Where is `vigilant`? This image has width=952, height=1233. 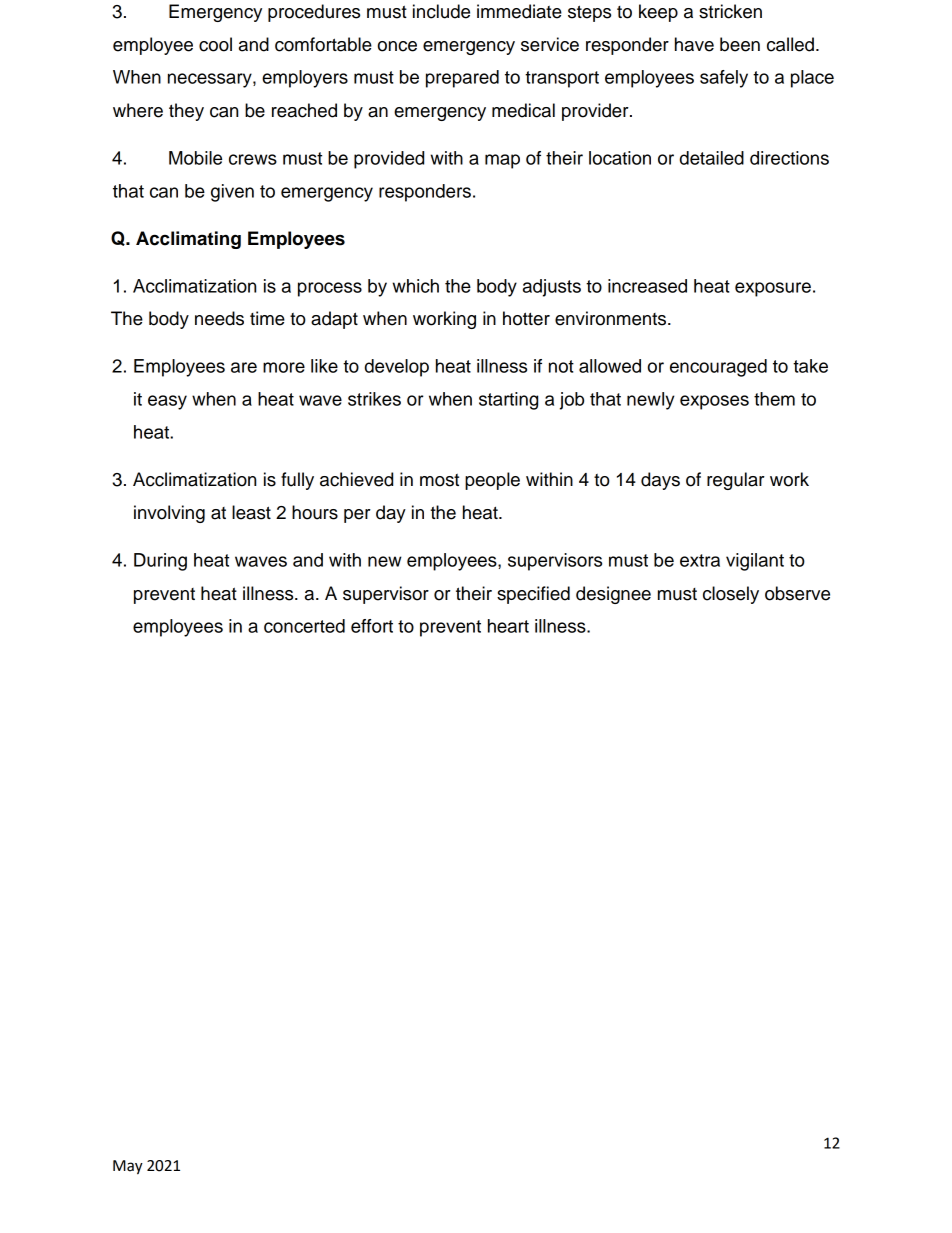 vigilant is located at coordinates (755, 562).
